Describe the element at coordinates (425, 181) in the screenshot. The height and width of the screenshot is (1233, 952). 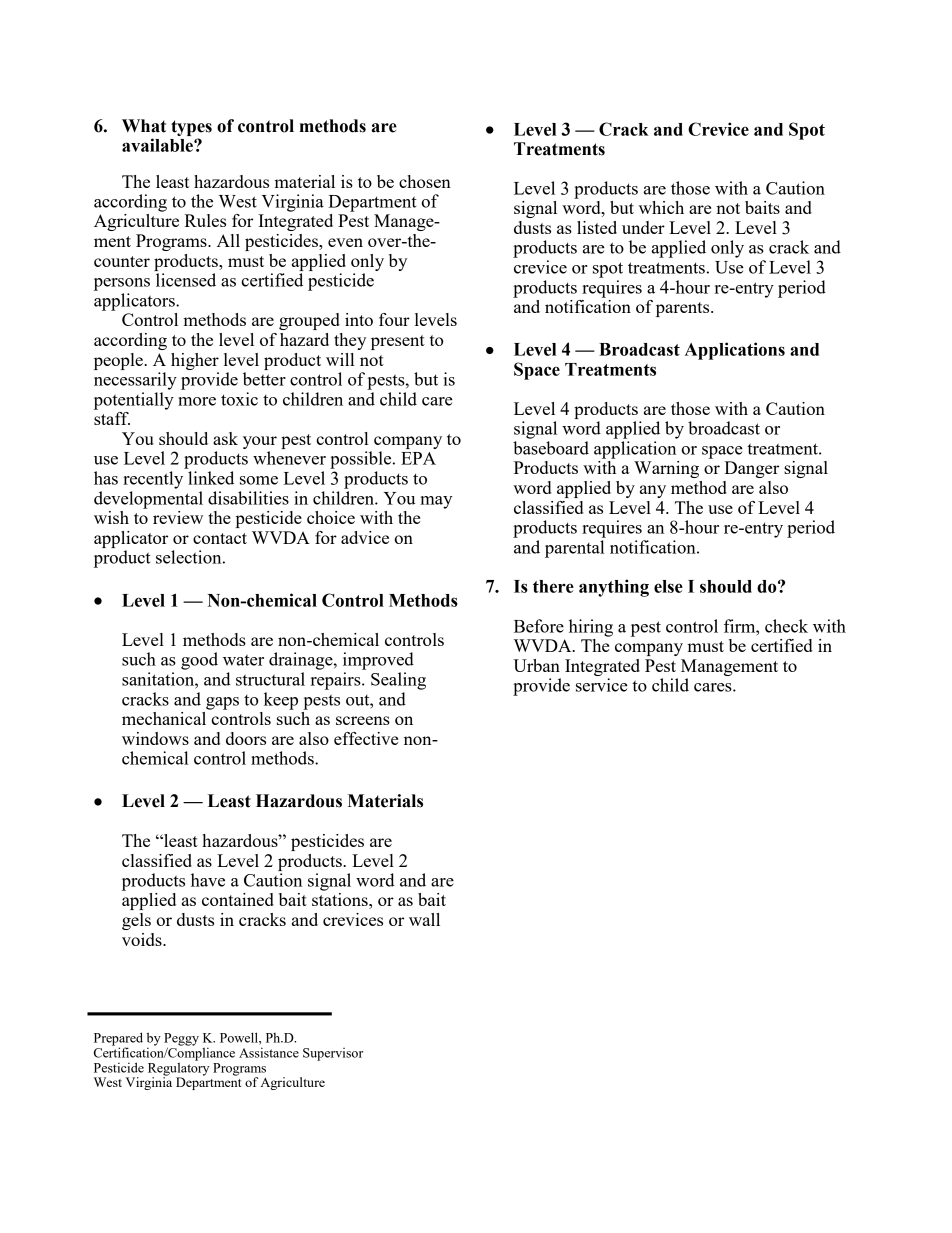
I see `chosen` at that location.
